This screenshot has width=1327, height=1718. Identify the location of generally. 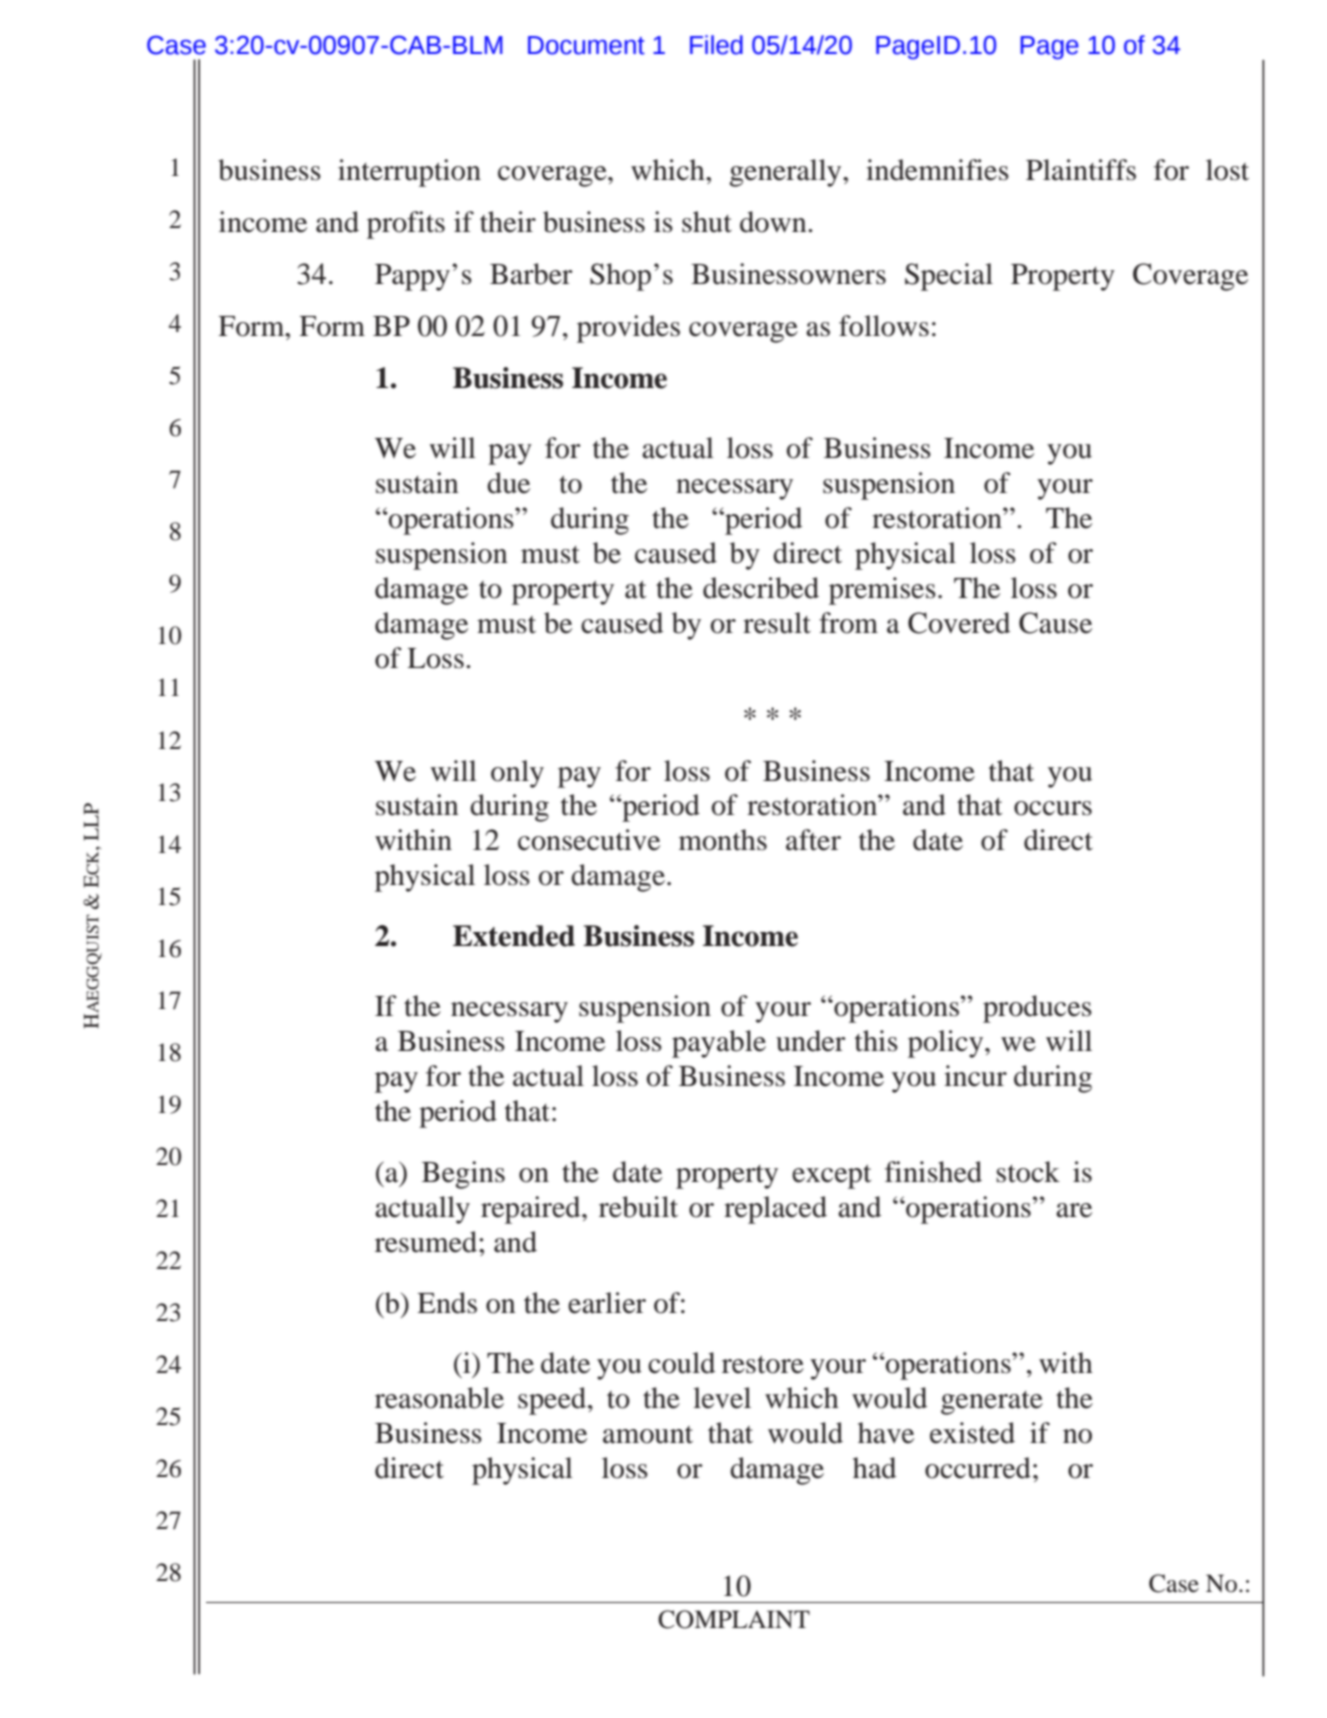
(786, 173).
